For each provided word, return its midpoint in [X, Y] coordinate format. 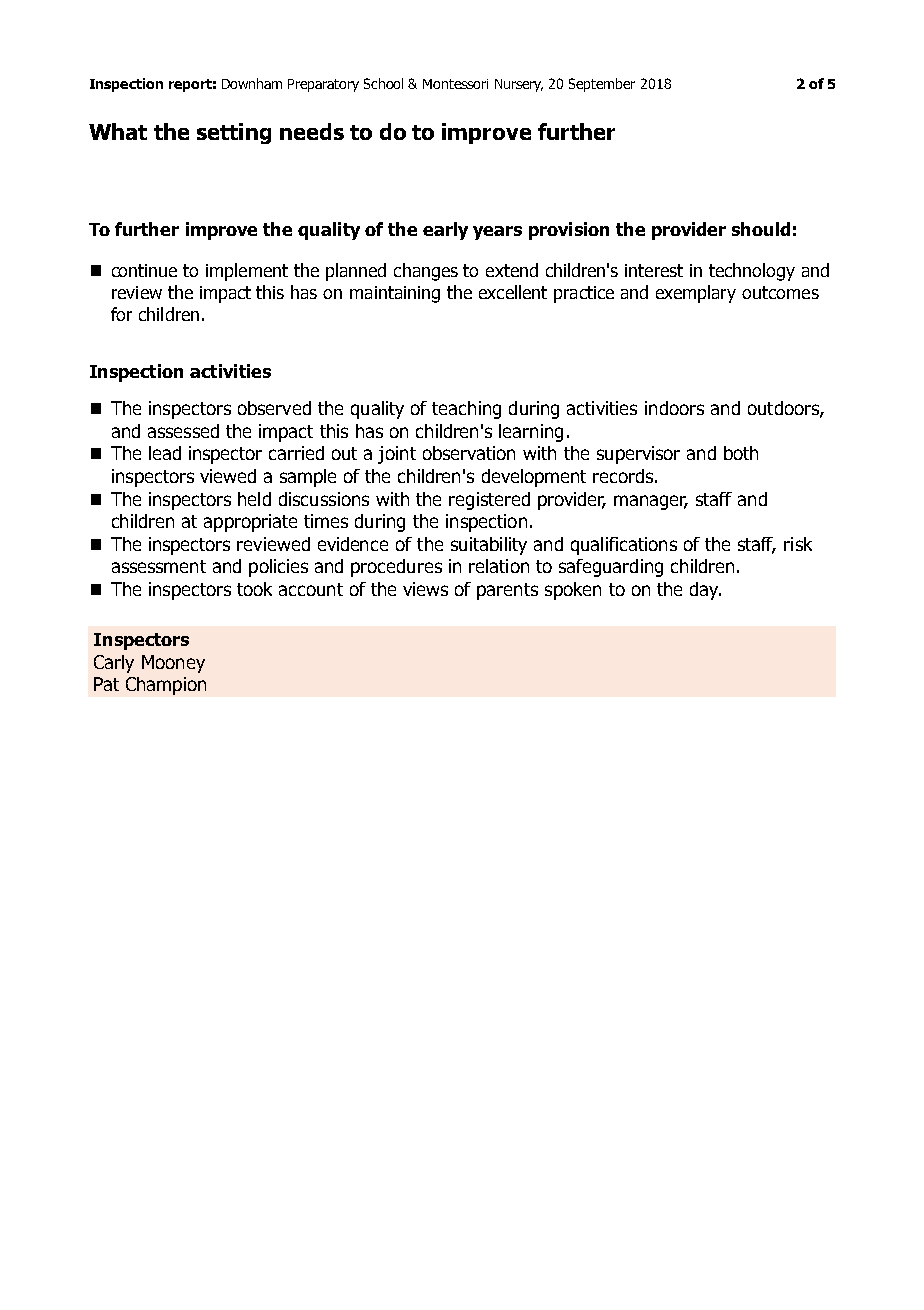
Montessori [455, 84]
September [602, 85]
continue [144, 270]
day [705, 591]
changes [426, 272]
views [425, 589]
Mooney [173, 664]
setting [234, 133]
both [741, 453]
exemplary [696, 294]
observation [469, 453]
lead [165, 453]
